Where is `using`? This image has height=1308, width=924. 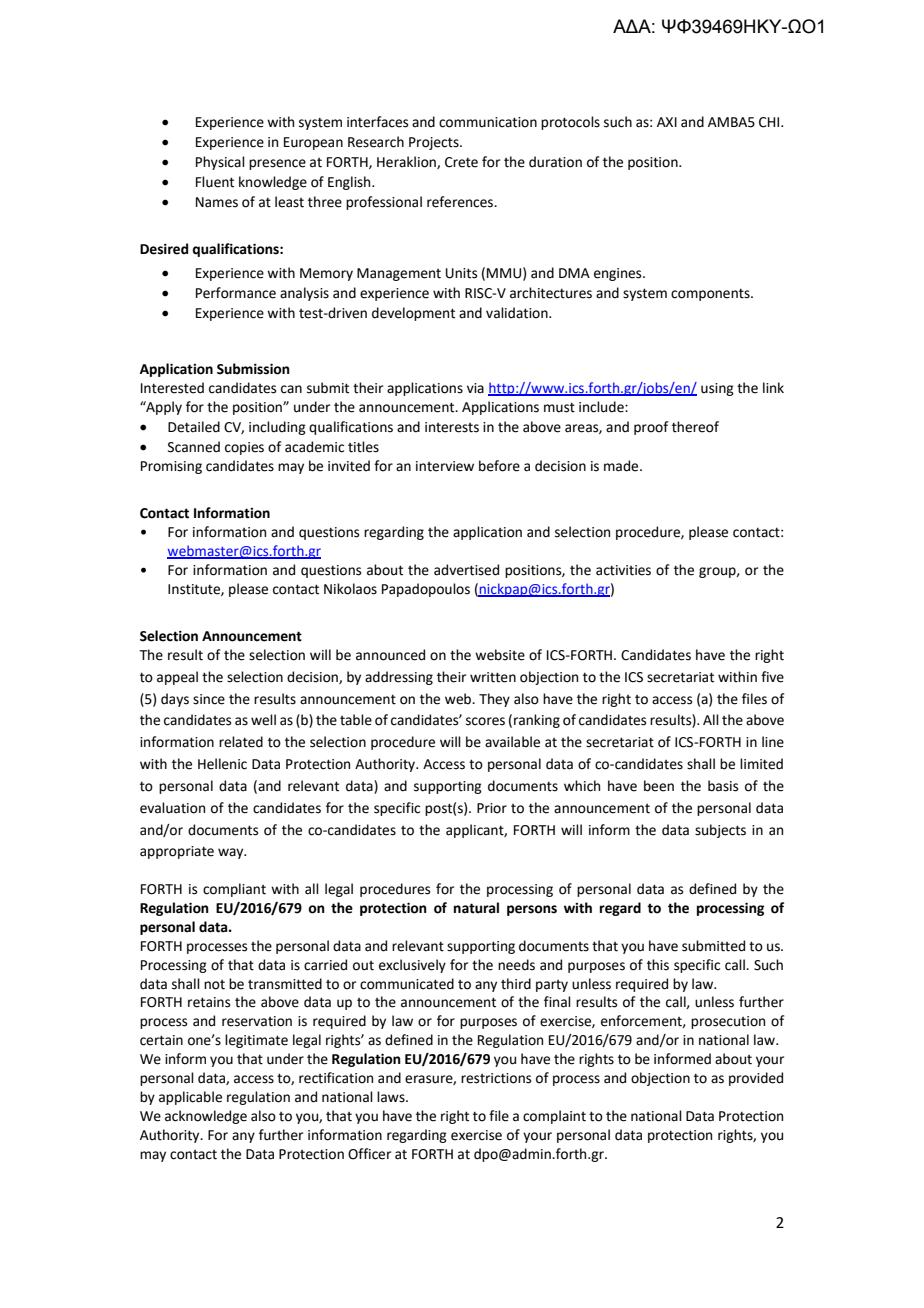 using is located at coordinates (717, 389).
